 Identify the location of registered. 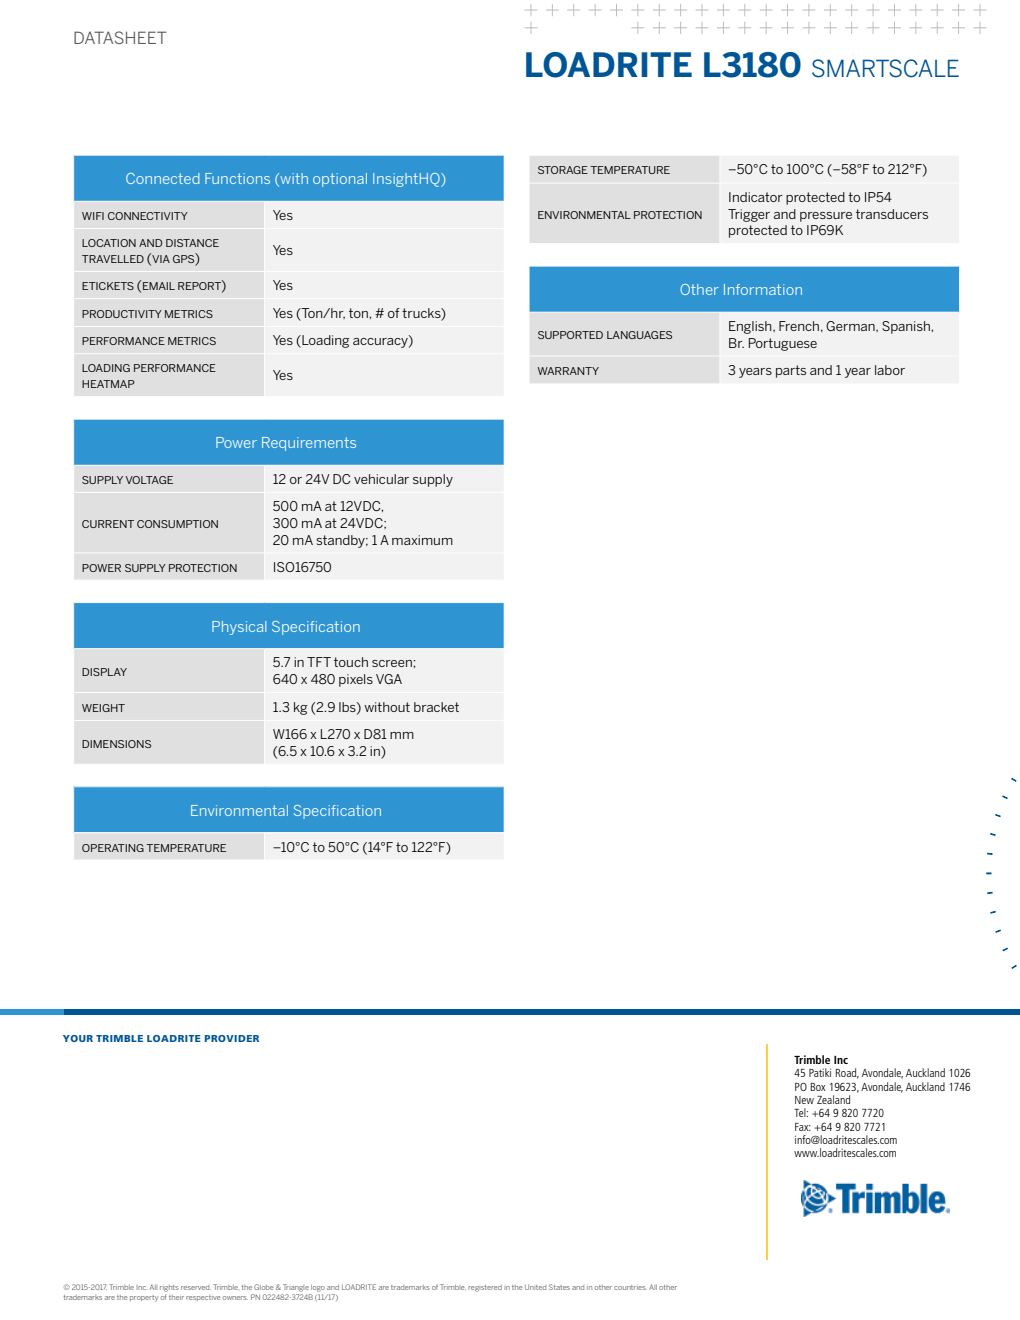
(485, 1288).
